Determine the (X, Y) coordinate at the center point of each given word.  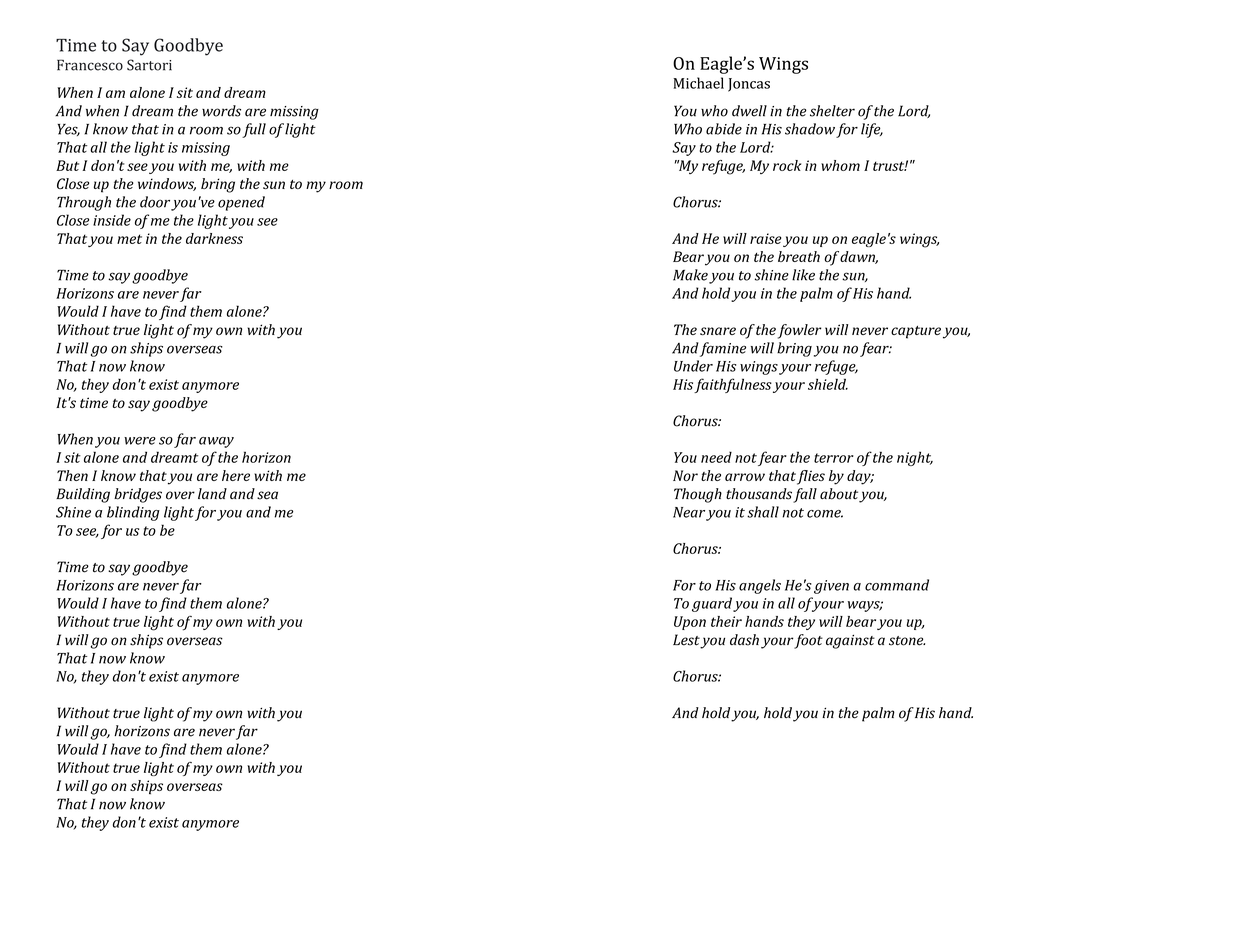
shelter (832, 111)
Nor (685, 475)
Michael (698, 83)
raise (765, 238)
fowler (799, 331)
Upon (690, 623)
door (155, 202)
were (140, 441)
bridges (138, 495)
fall (805, 495)
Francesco (90, 65)
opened (241, 203)
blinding (133, 513)
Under (693, 366)
